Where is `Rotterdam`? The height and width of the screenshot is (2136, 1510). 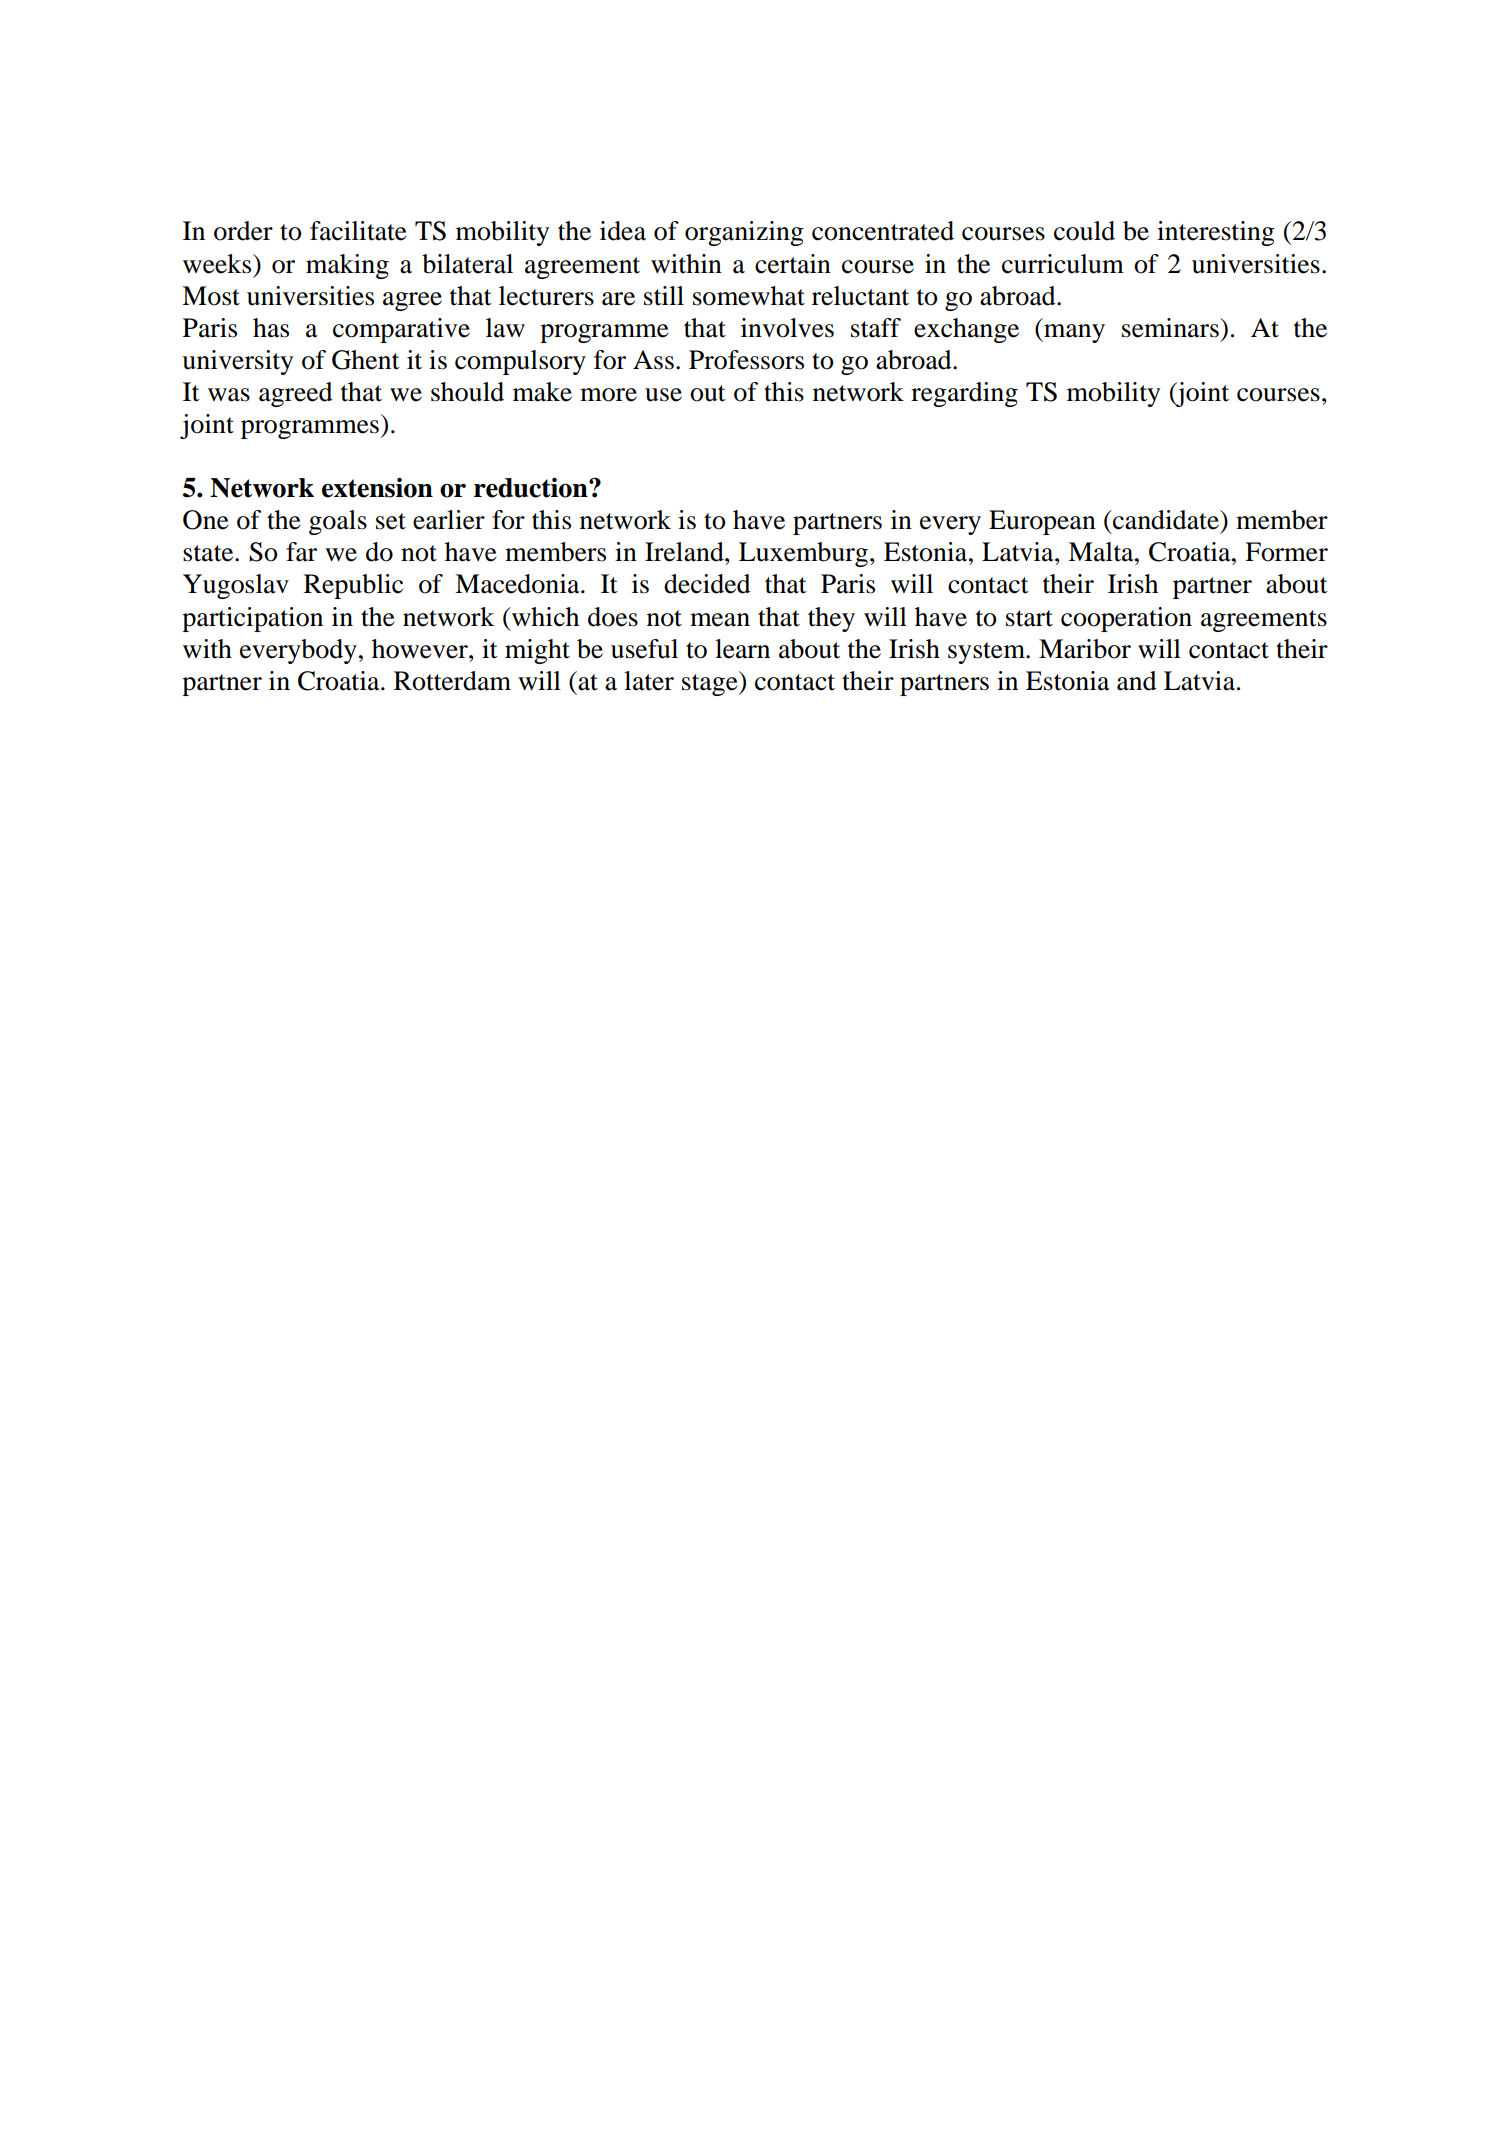
Rotterdam is located at coordinates (452, 681).
